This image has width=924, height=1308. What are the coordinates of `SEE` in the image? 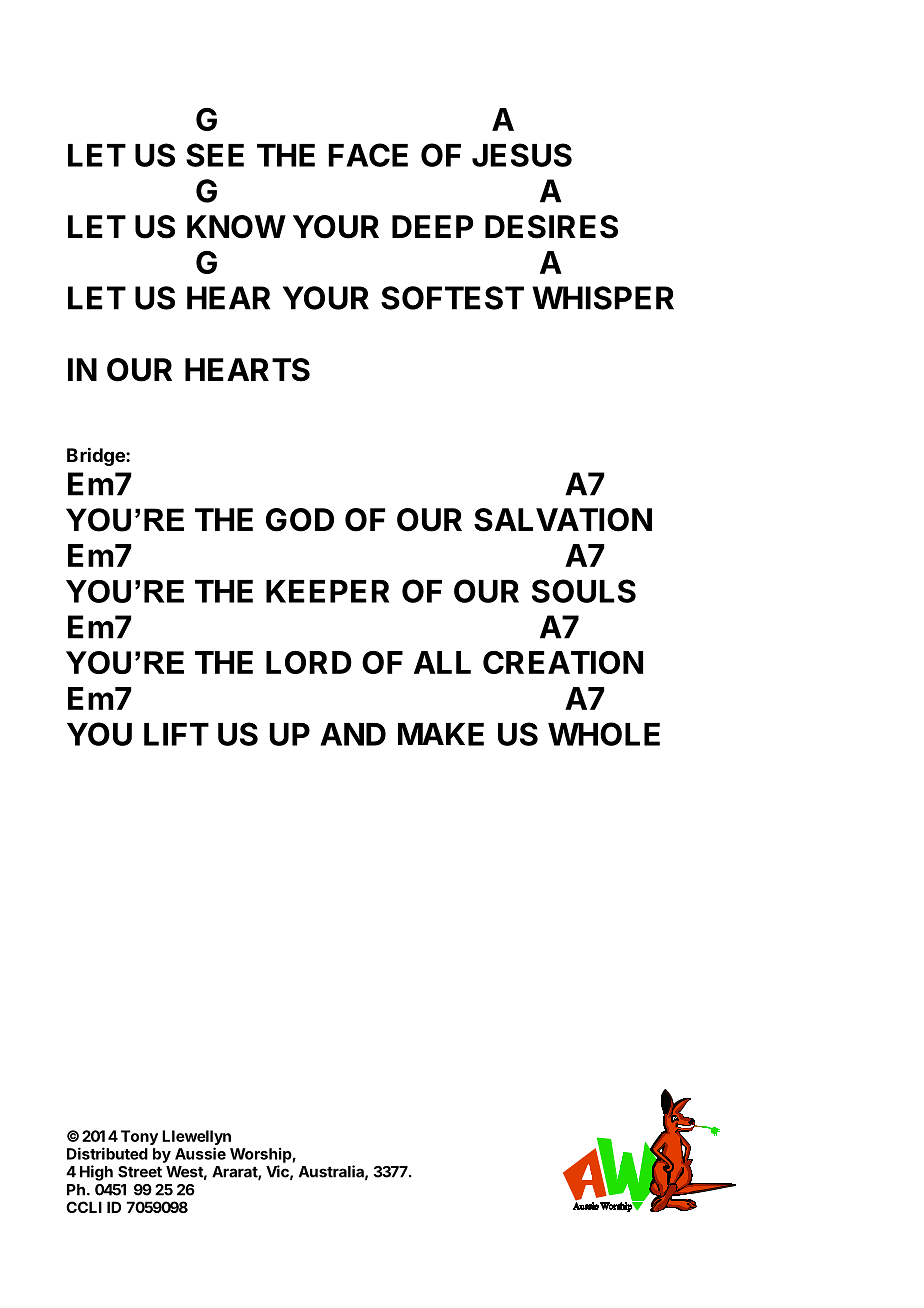 It's located at (215, 155).
